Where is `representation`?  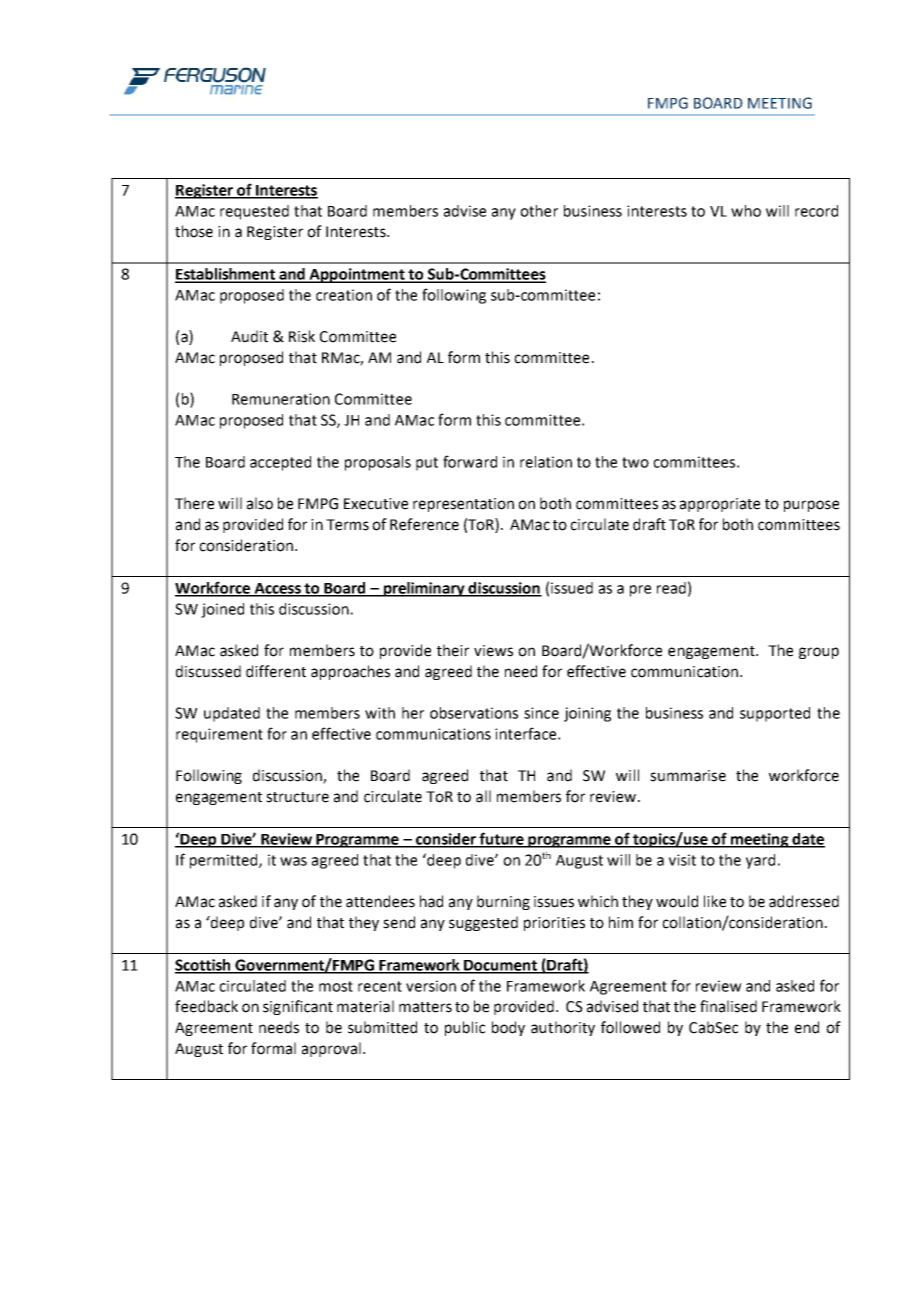 representation is located at coordinates (463, 505).
